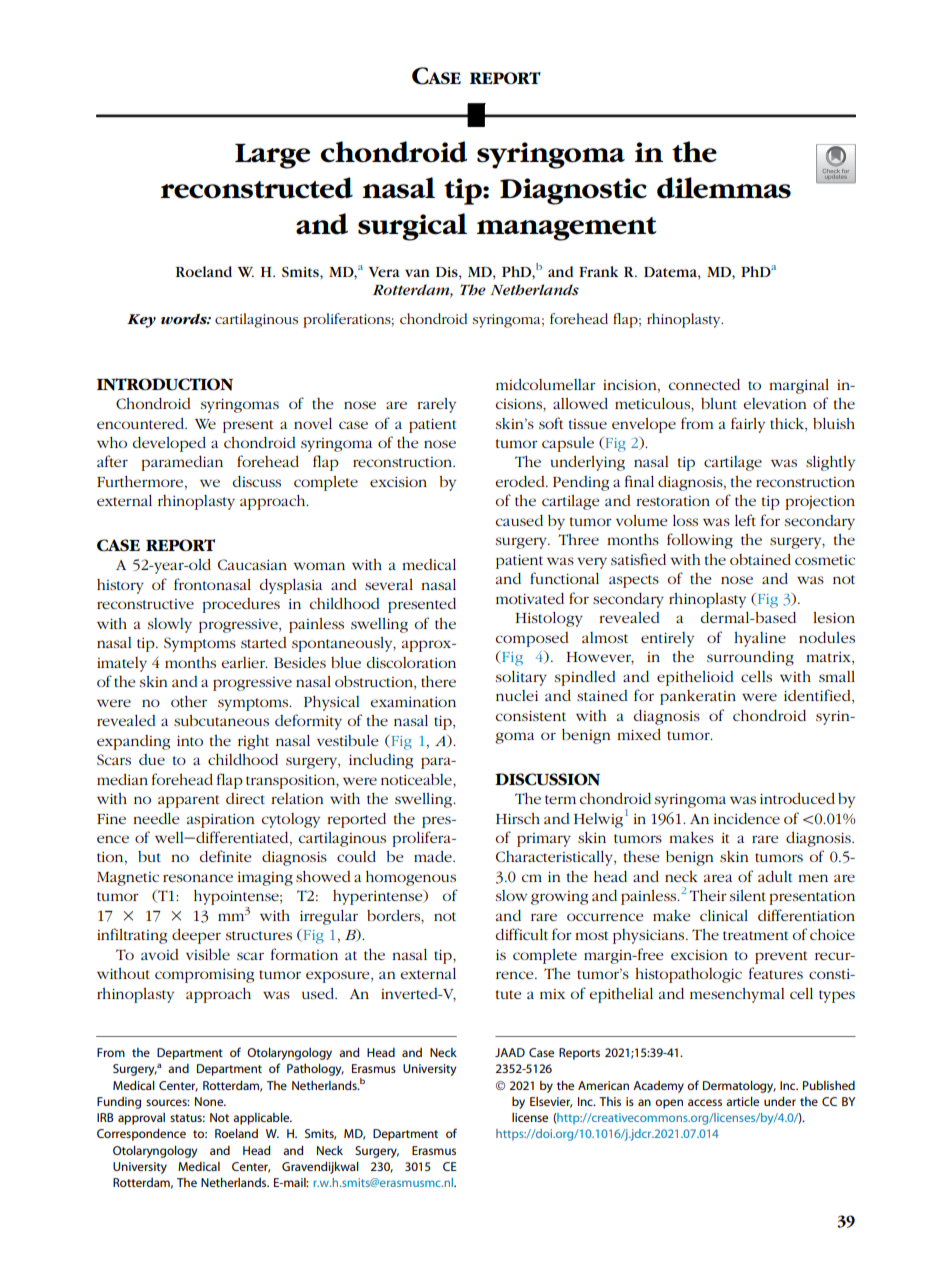 The height and width of the screenshot is (1275, 952). What do you see at coordinates (417, 779) in the screenshot?
I see `noticeable` at bounding box center [417, 779].
